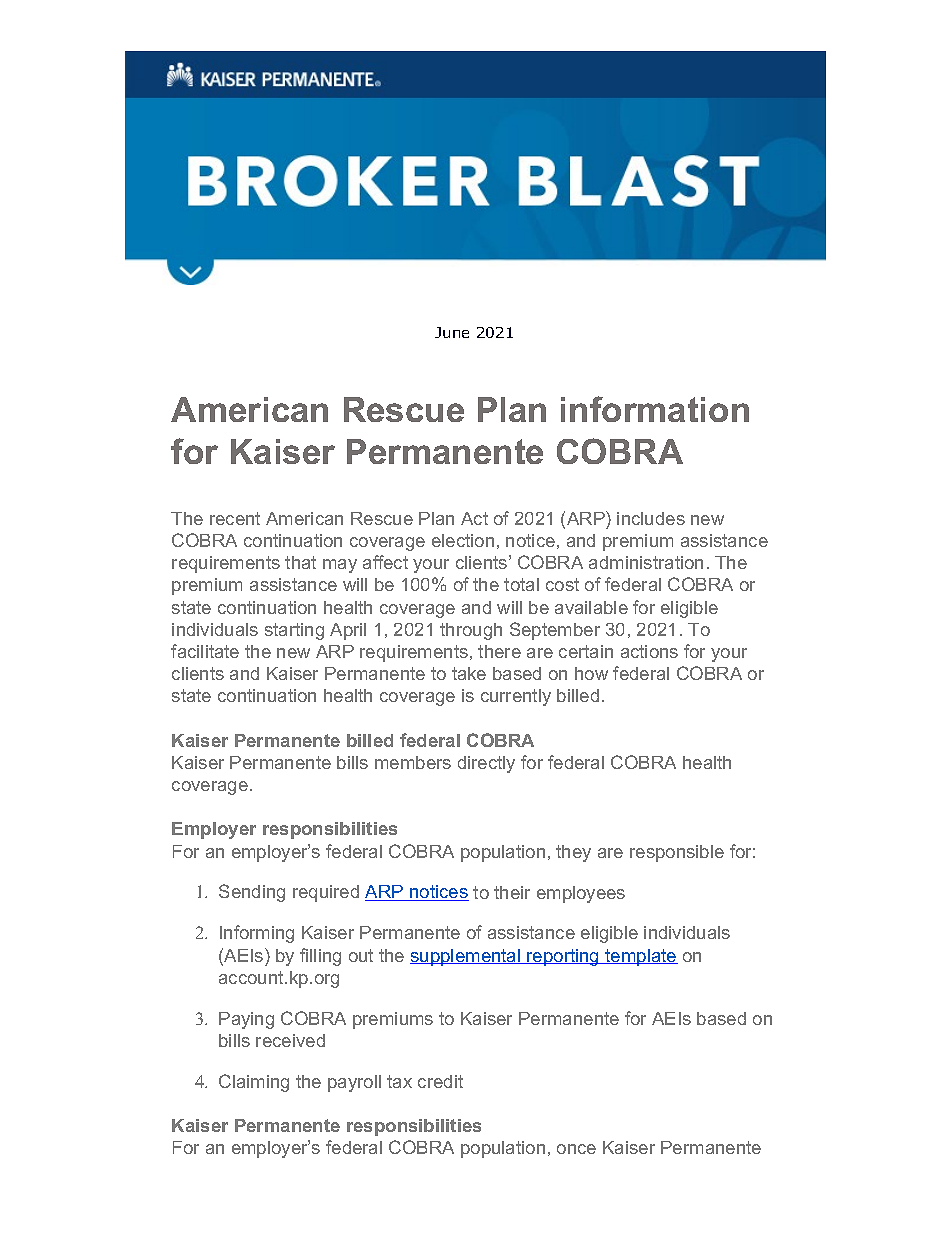 The width and height of the image is (952, 1233). I want to click on administration, so click(646, 562).
